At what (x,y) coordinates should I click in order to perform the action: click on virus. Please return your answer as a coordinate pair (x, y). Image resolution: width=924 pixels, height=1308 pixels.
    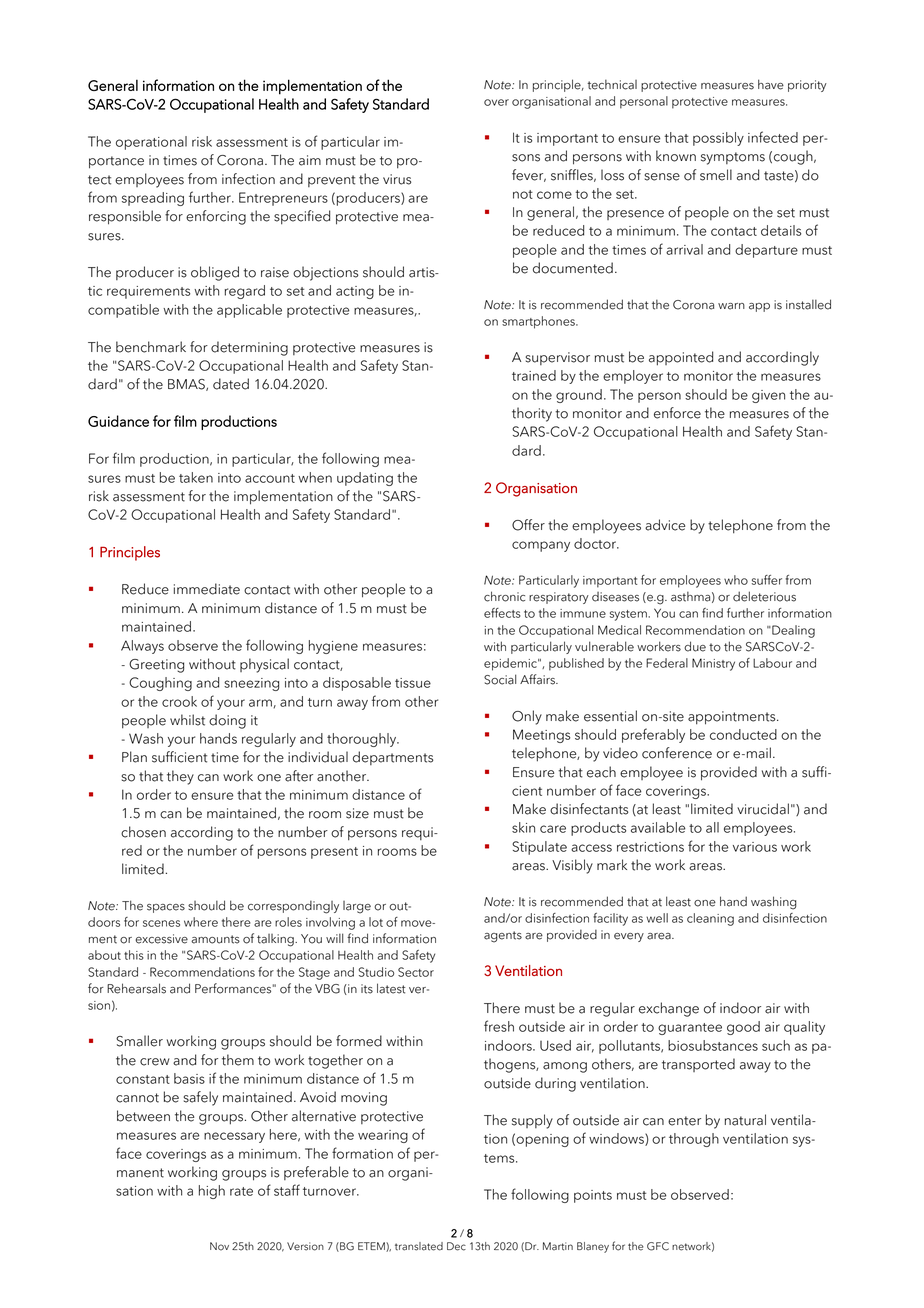
    Looking at the image, I should click on (397, 179).
